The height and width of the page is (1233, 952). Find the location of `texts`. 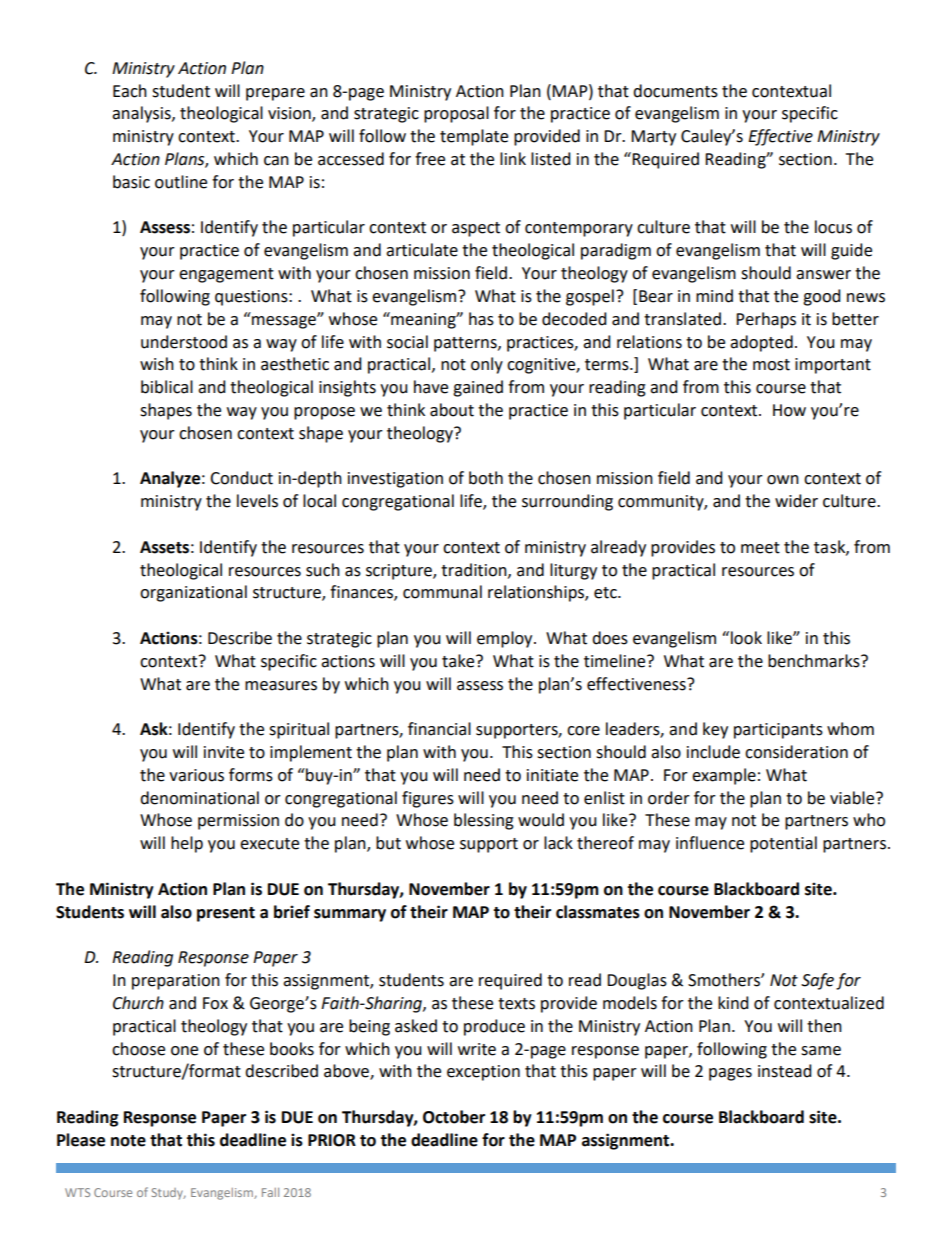

texts is located at coordinates (516, 1004).
